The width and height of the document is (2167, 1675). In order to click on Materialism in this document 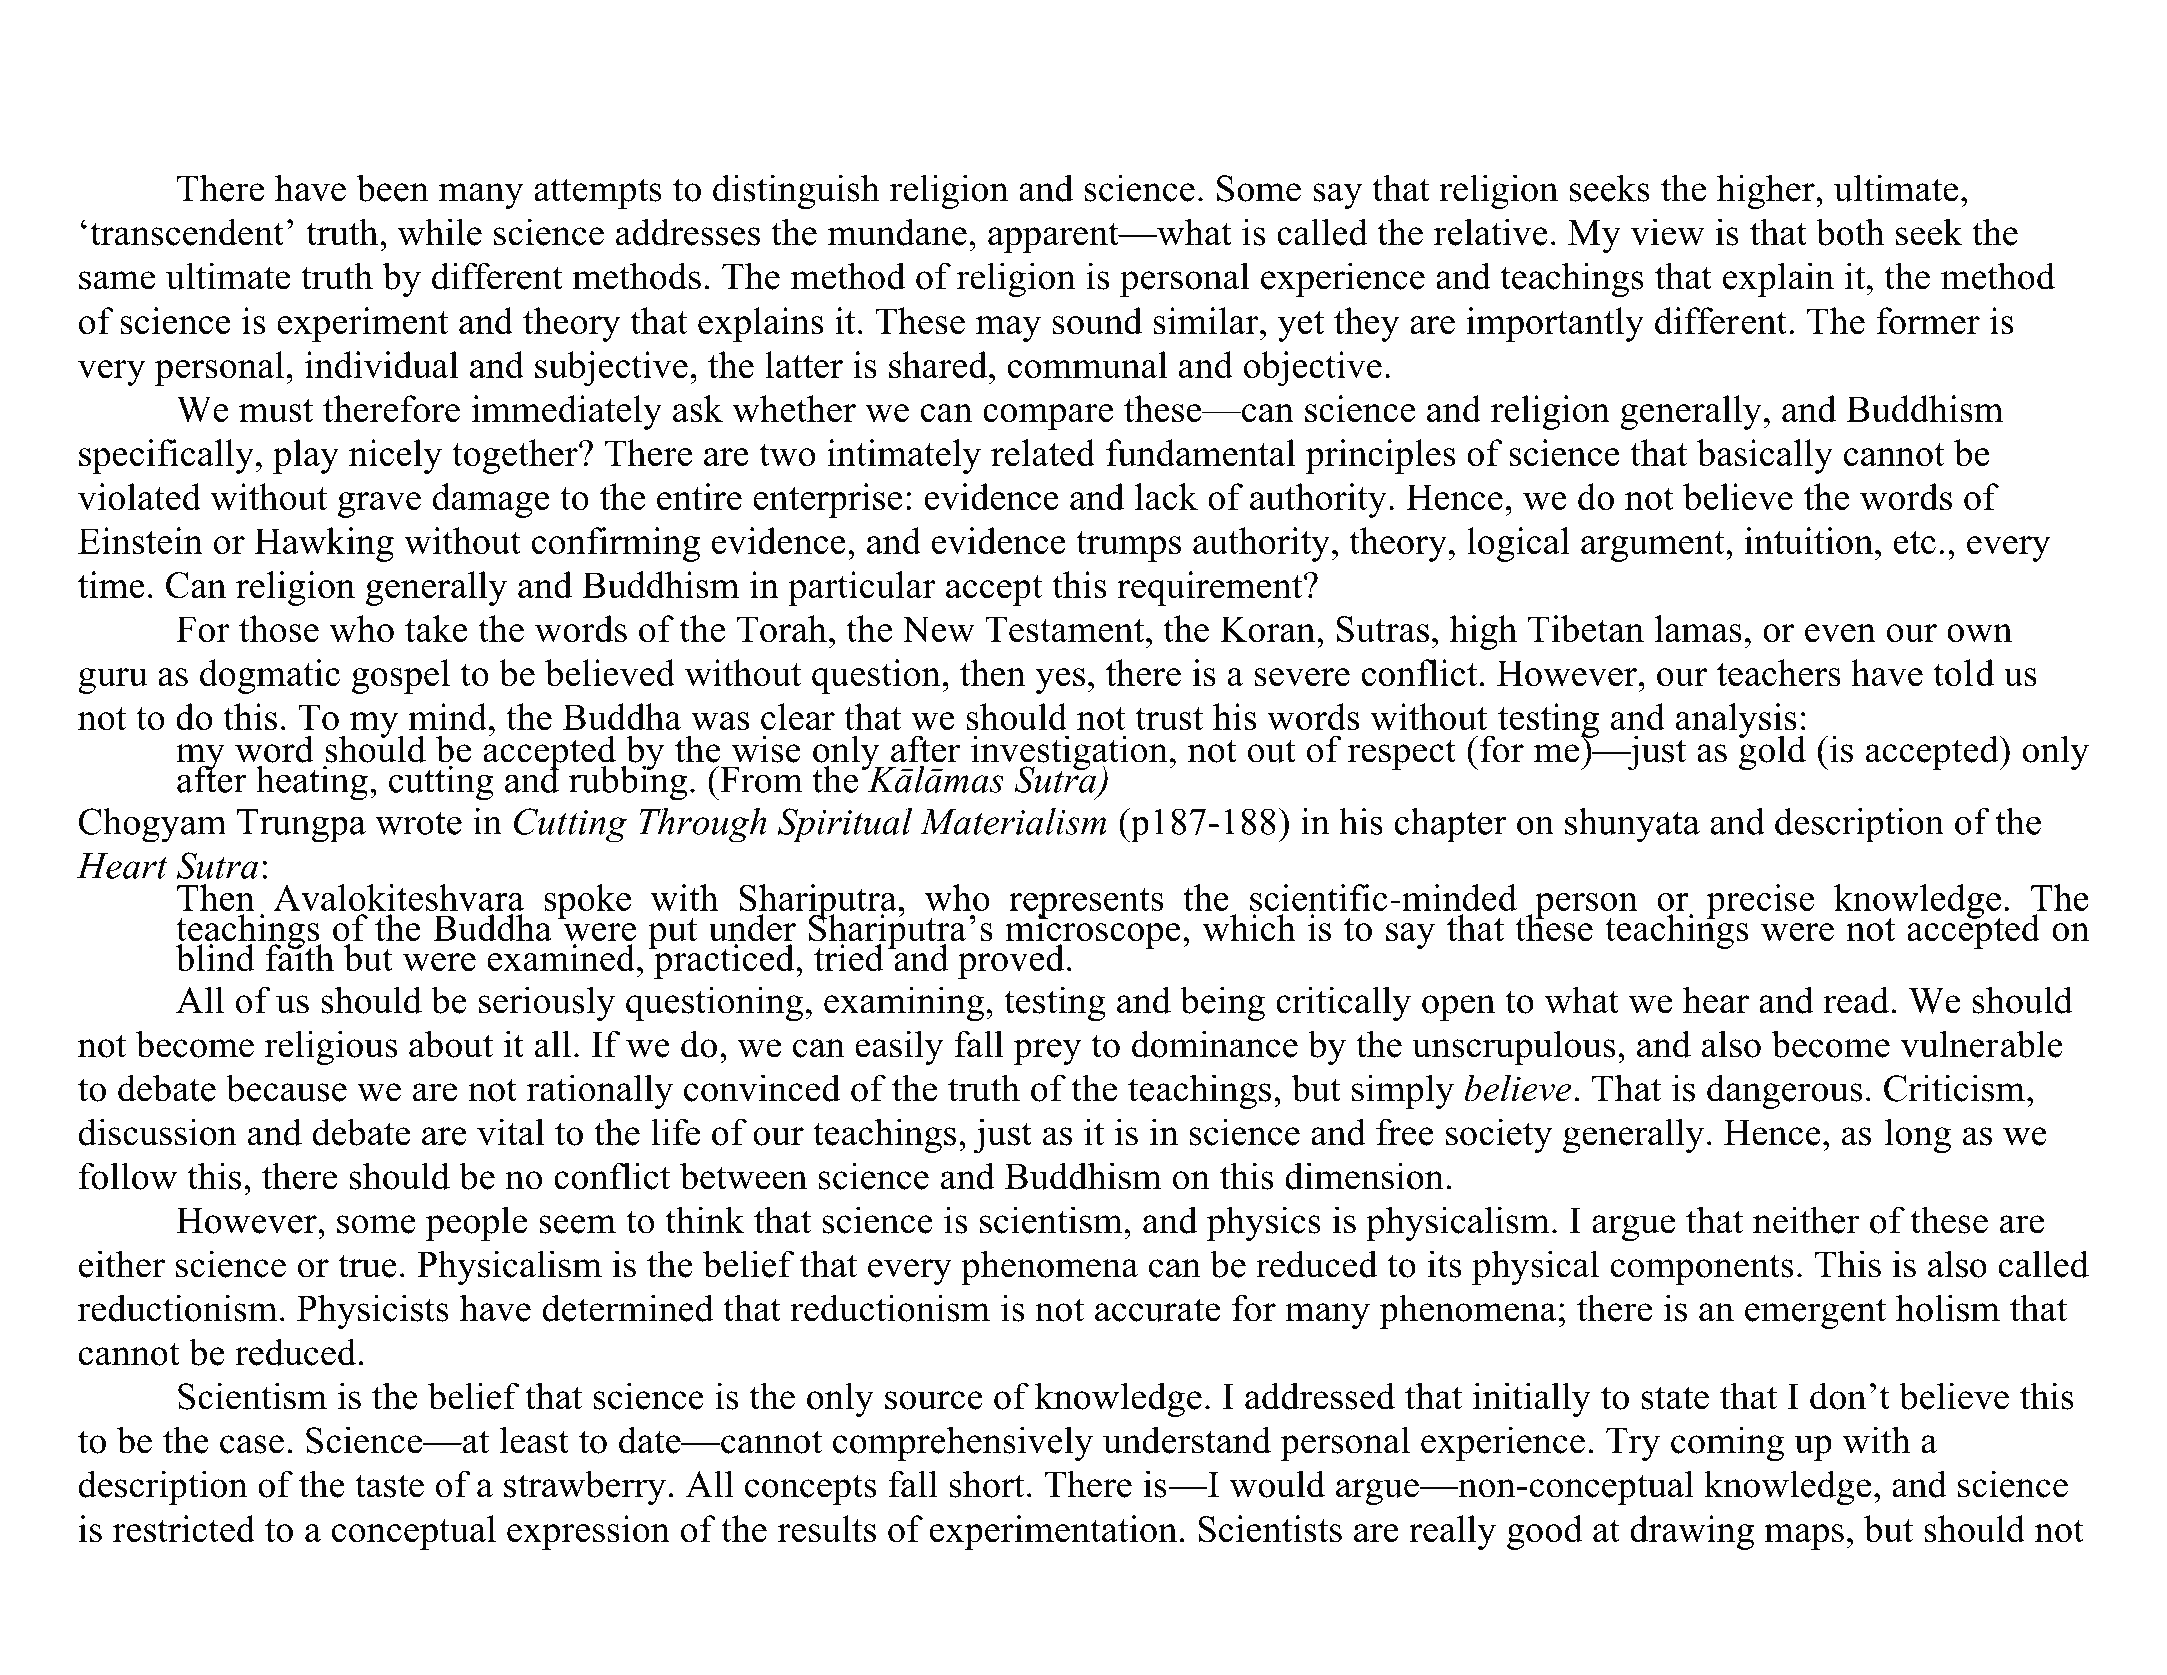, I will do `click(1013, 821)`.
